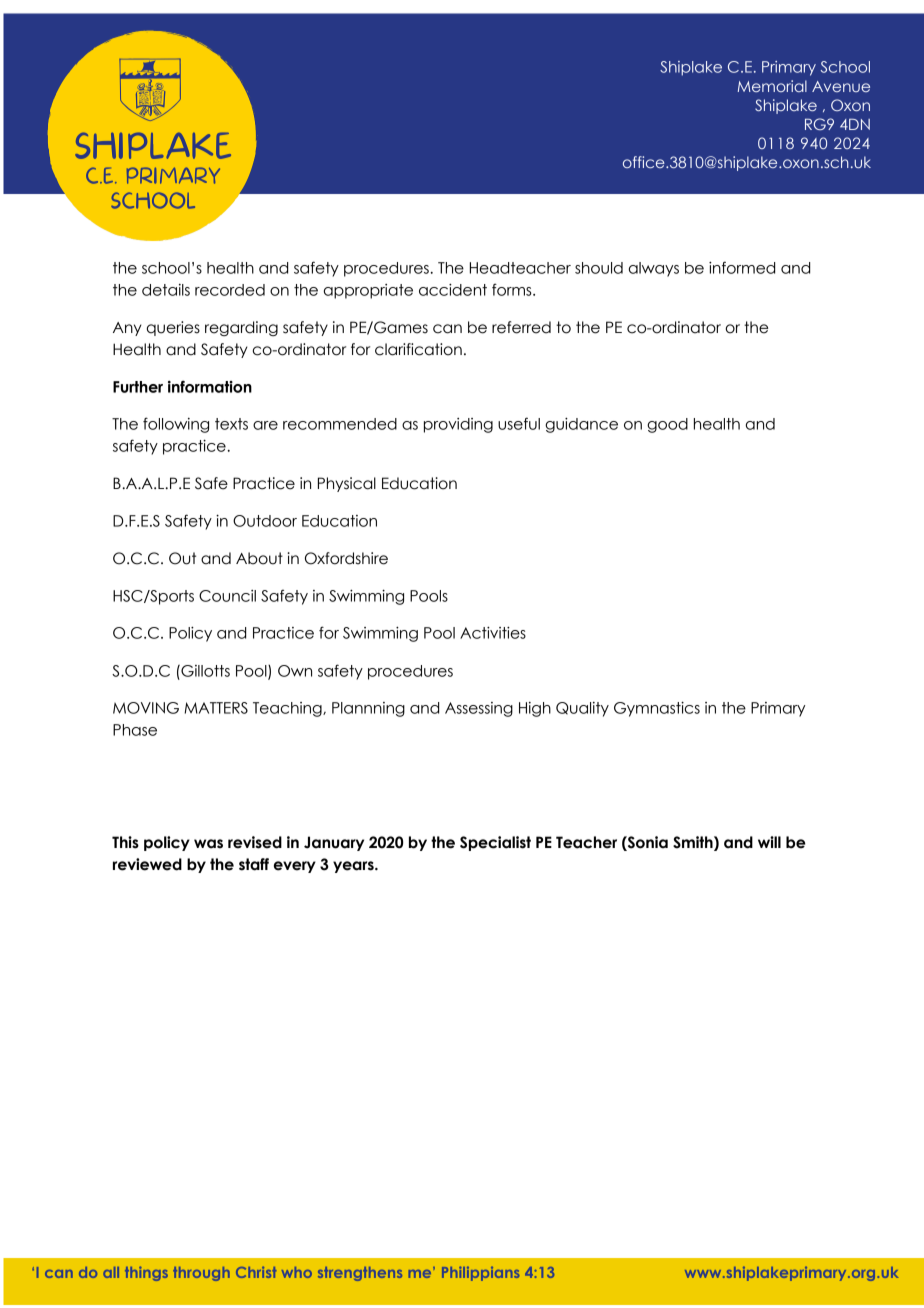 This document has height=1308, width=924. What do you see at coordinates (495, 843) in the document?
I see `Specialist` at bounding box center [495, 843].
